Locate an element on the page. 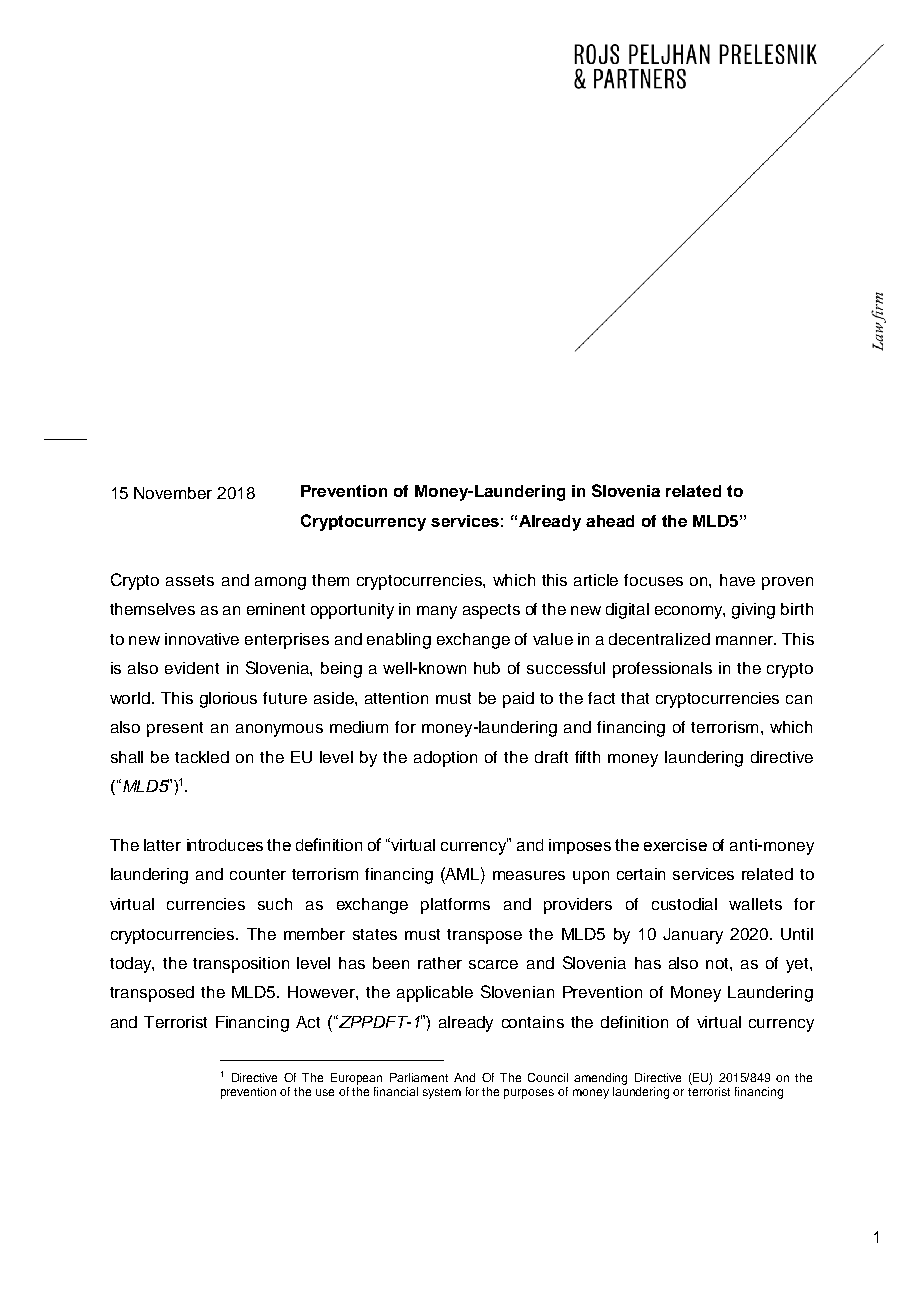 The height and width of the document is (1308, 924). adoption is located at coordinates (445, 759).
